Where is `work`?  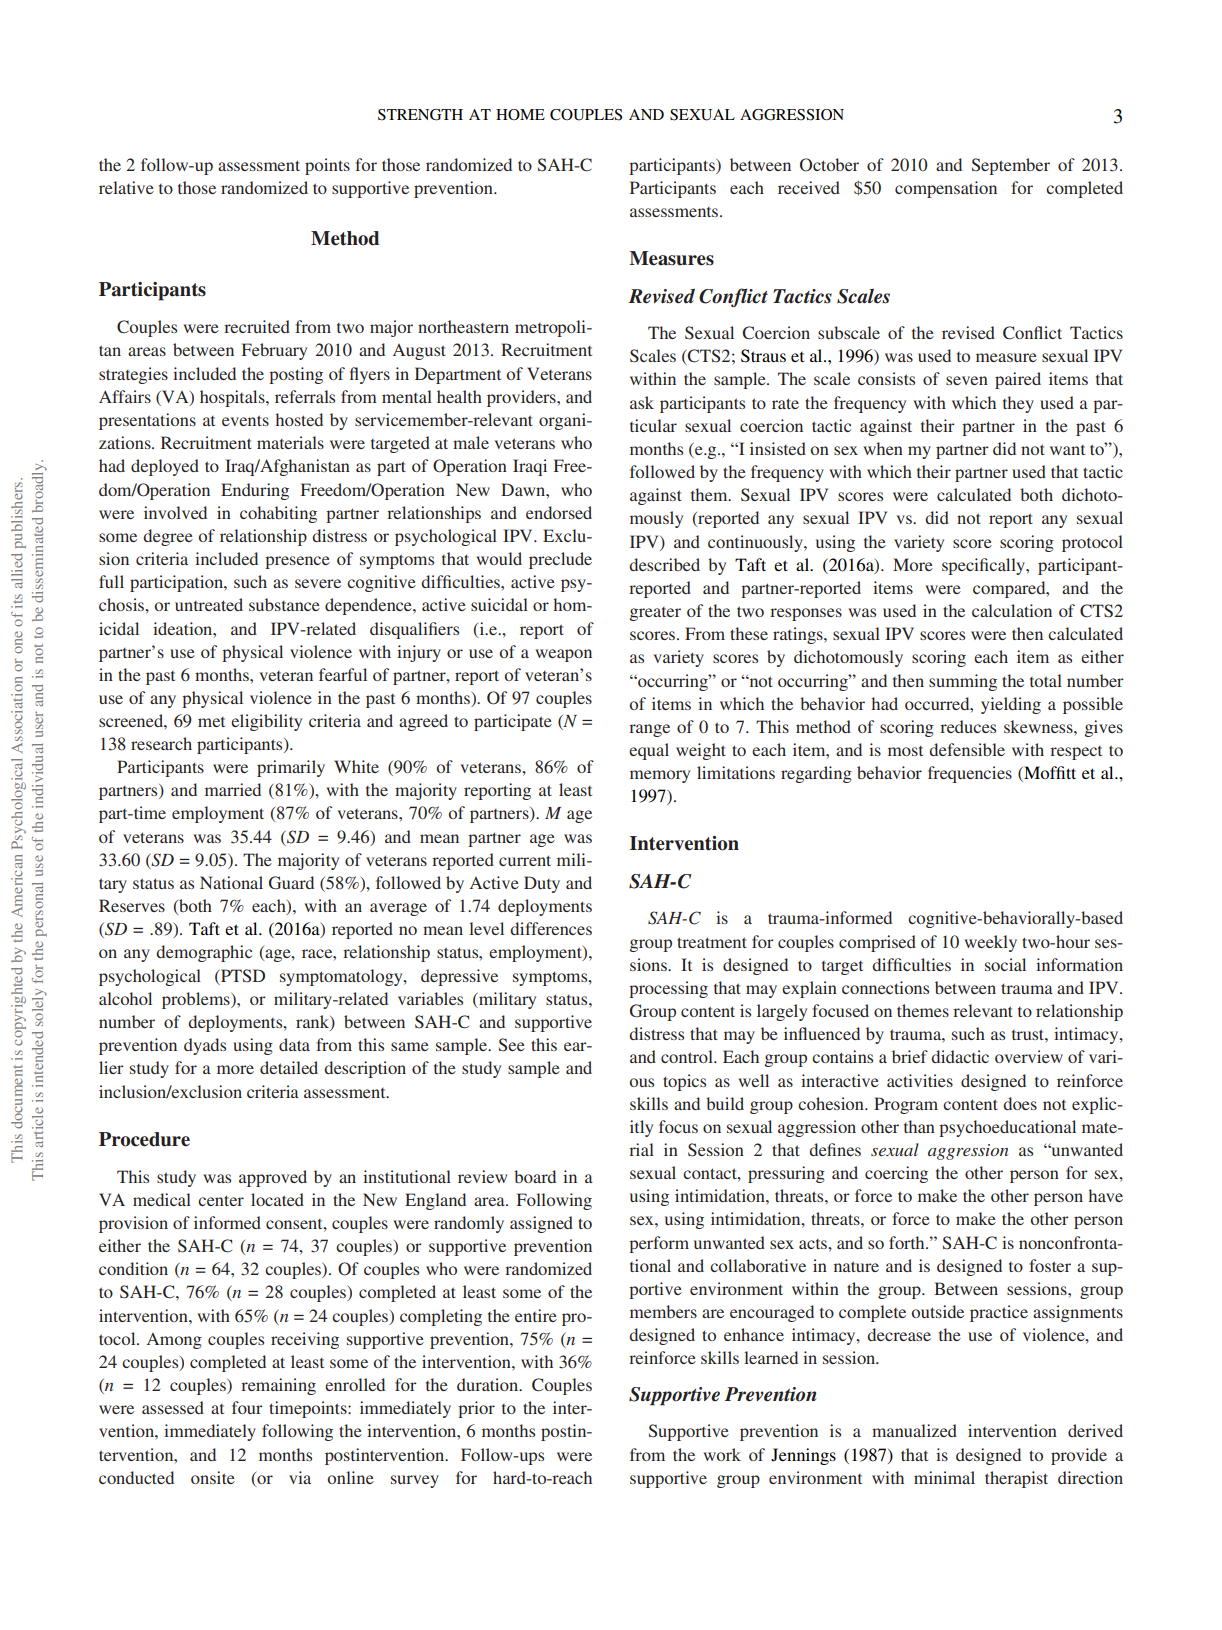
work is located at coordinates (722, 1454).
